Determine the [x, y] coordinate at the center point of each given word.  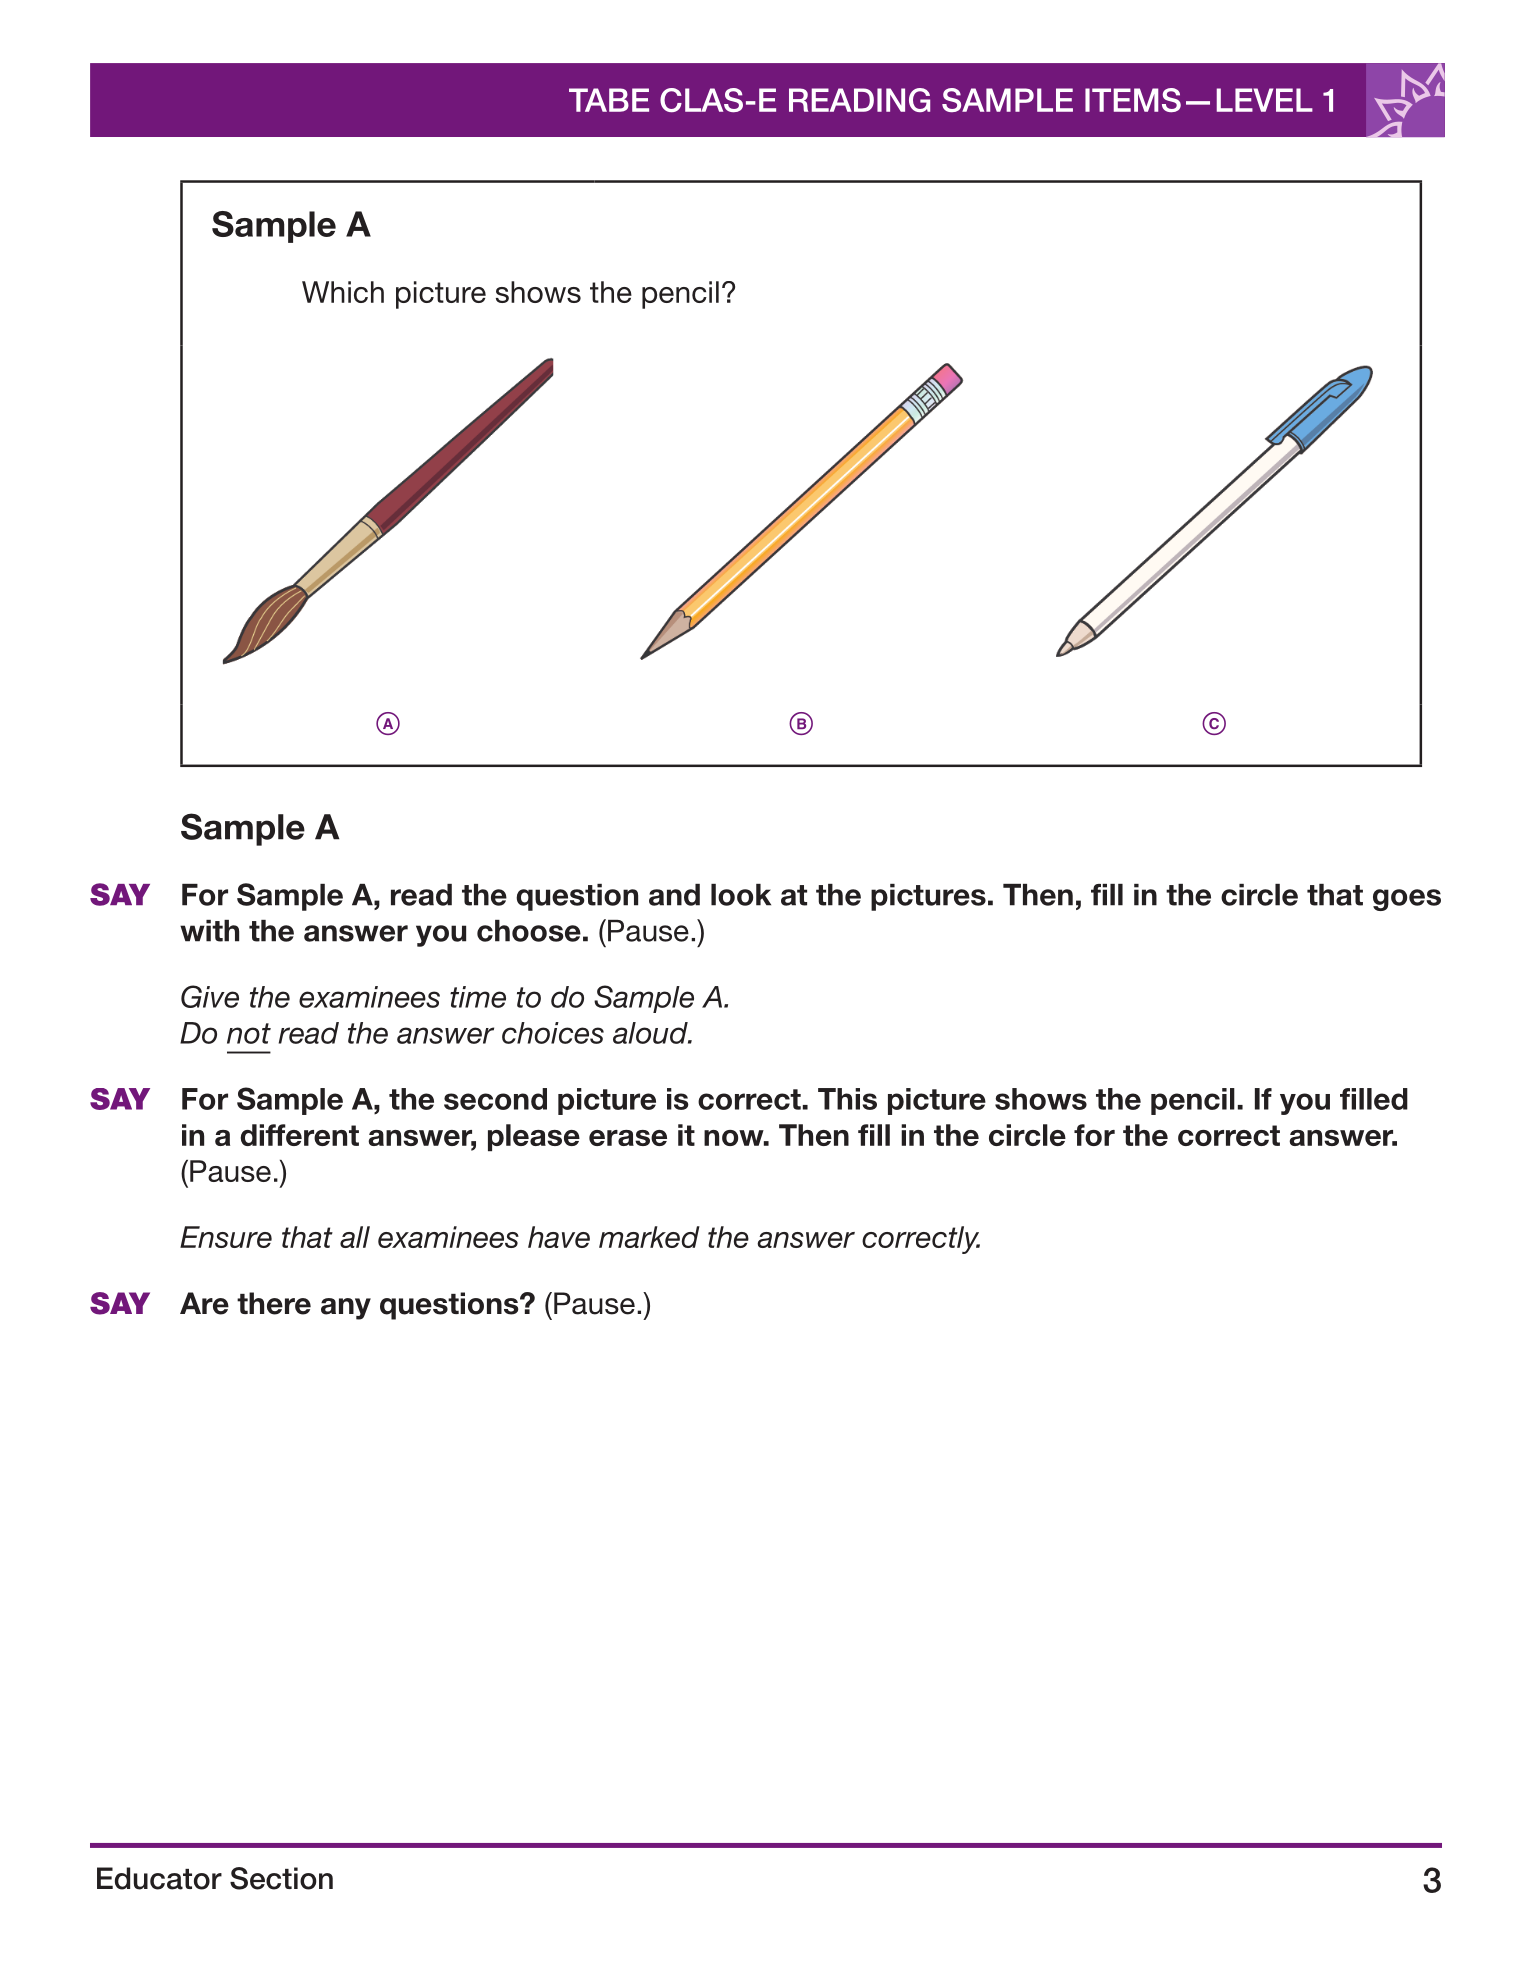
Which [343, 292]
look [741, 895]
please [534, 1137]
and [674, 895]
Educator [159, 1878]
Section [281, 1878]
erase [628, 1138]
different [299, 1135]
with [209, 931]
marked [649, 1237]
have [559, 1237]
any [346, 1309]
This [847, 1099]
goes [1407, 900]
